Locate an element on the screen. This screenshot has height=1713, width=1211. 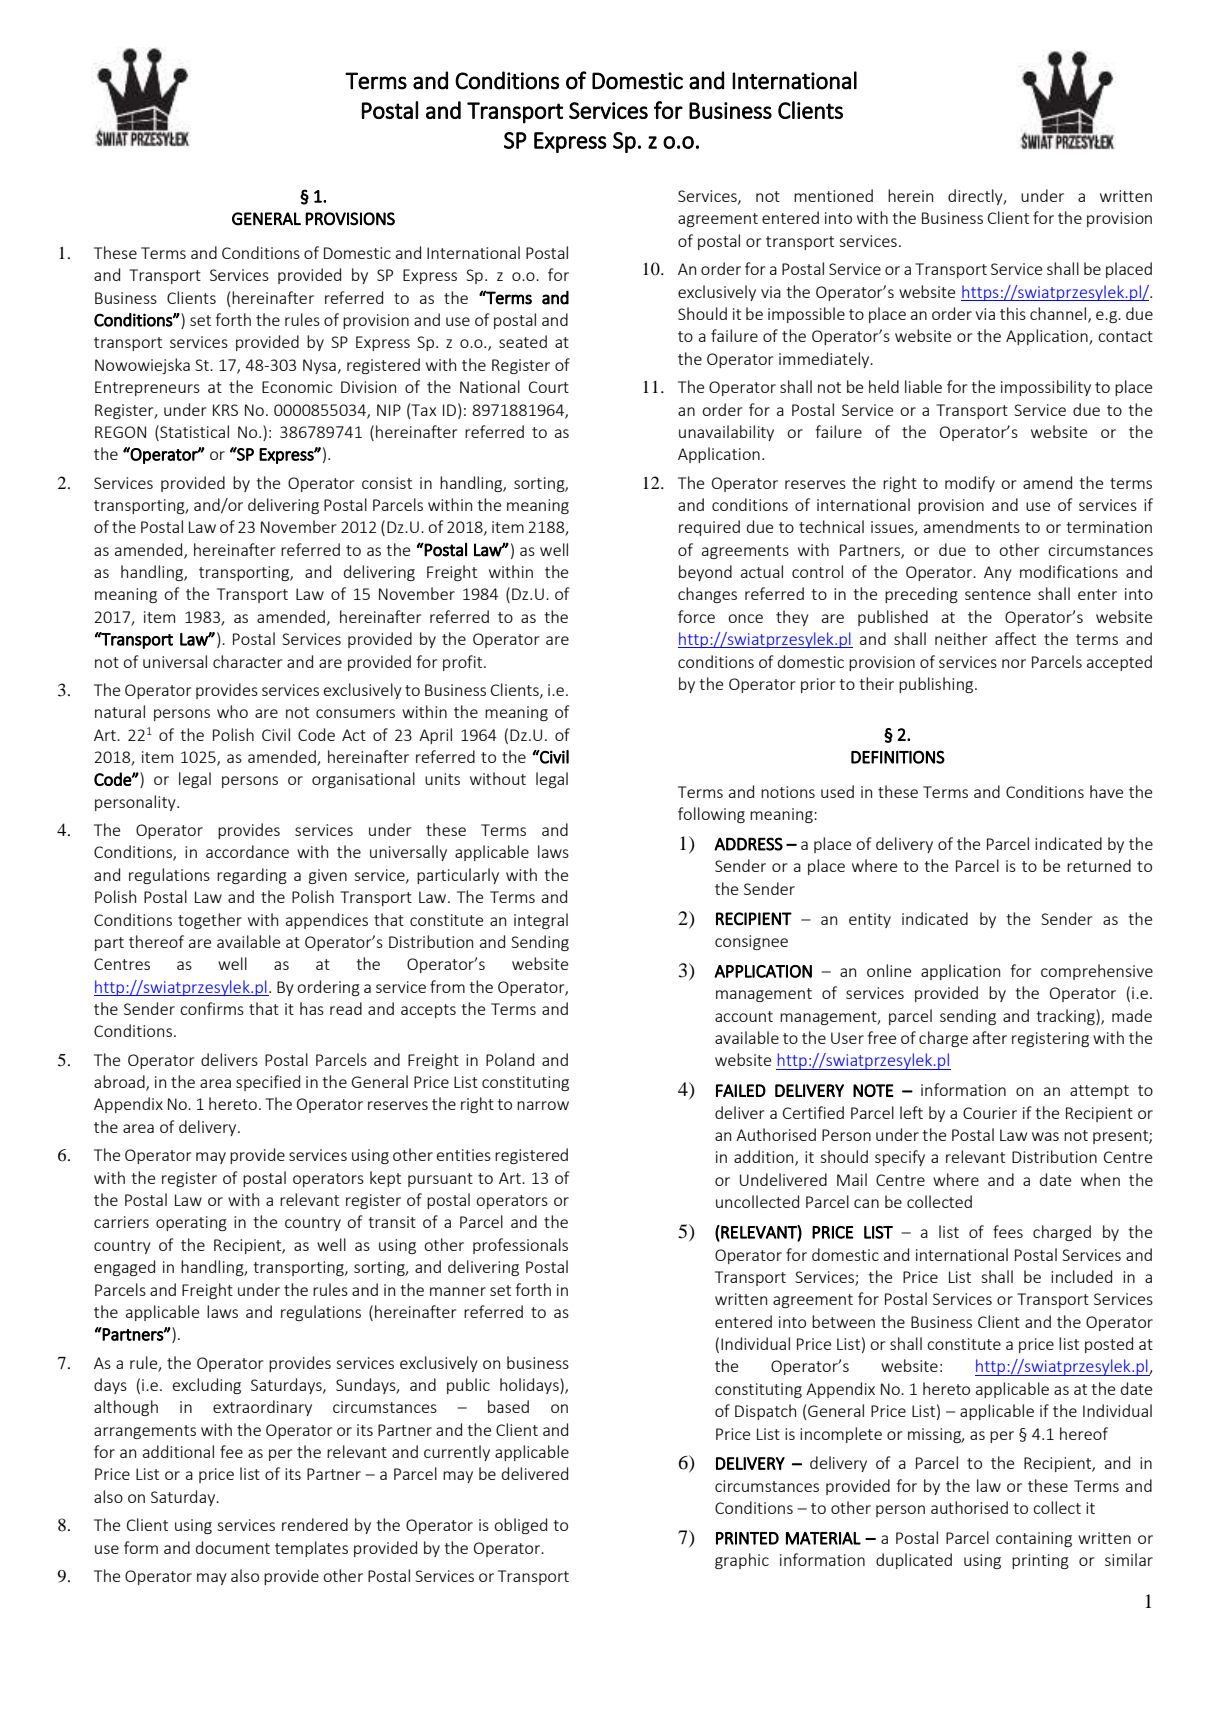
containing is located at coordinates (1034, 1539).
